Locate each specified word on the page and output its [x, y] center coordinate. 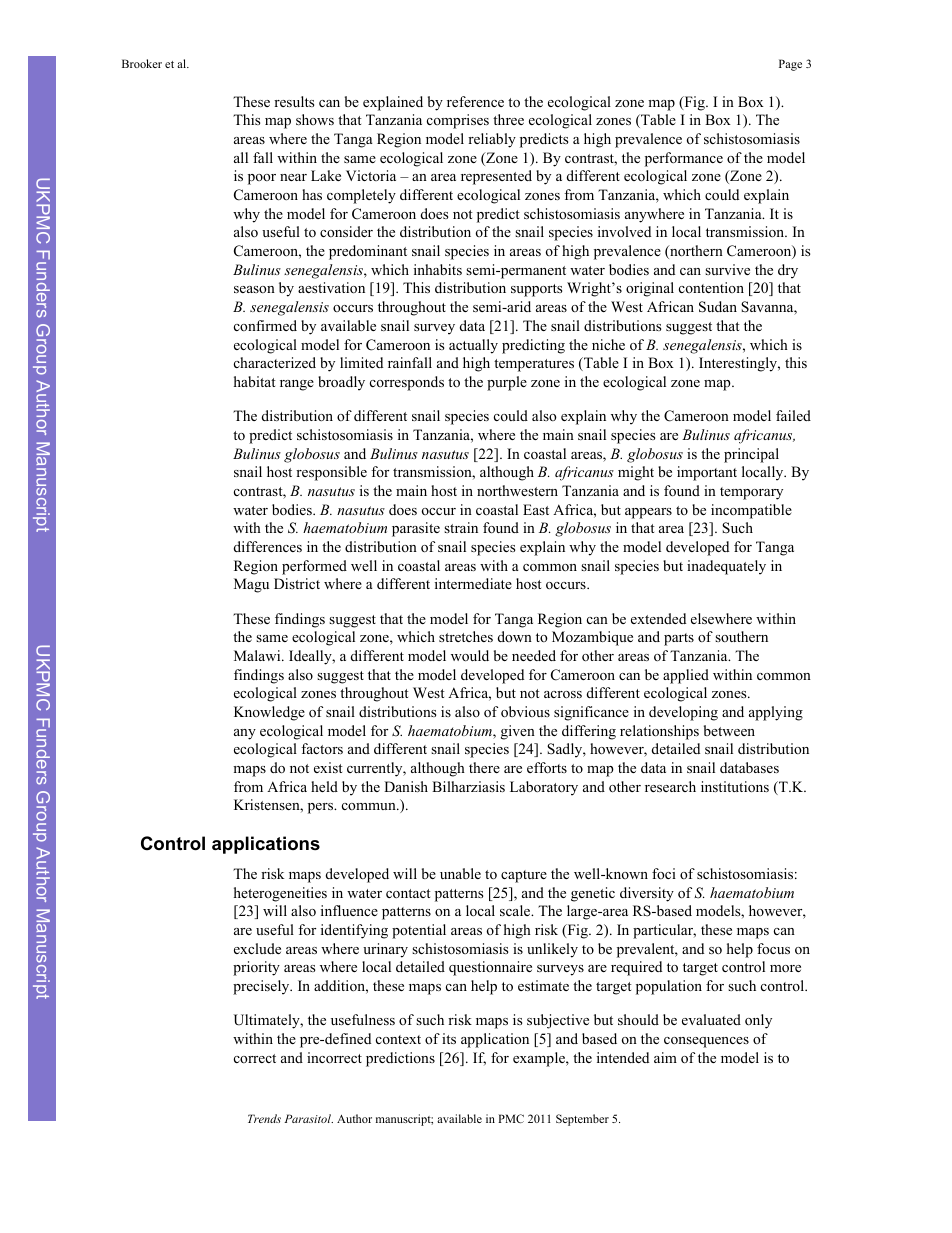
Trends [264, 1118]
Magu [251, 585]
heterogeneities [280, 894]
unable [460, 873]
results [294, 101]
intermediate [473, 583]
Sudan [718, 307]
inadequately [726, 567]
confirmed [265, 325]
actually [473, 346]
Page [790, 65]
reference [475, 101]
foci [664, 873]
